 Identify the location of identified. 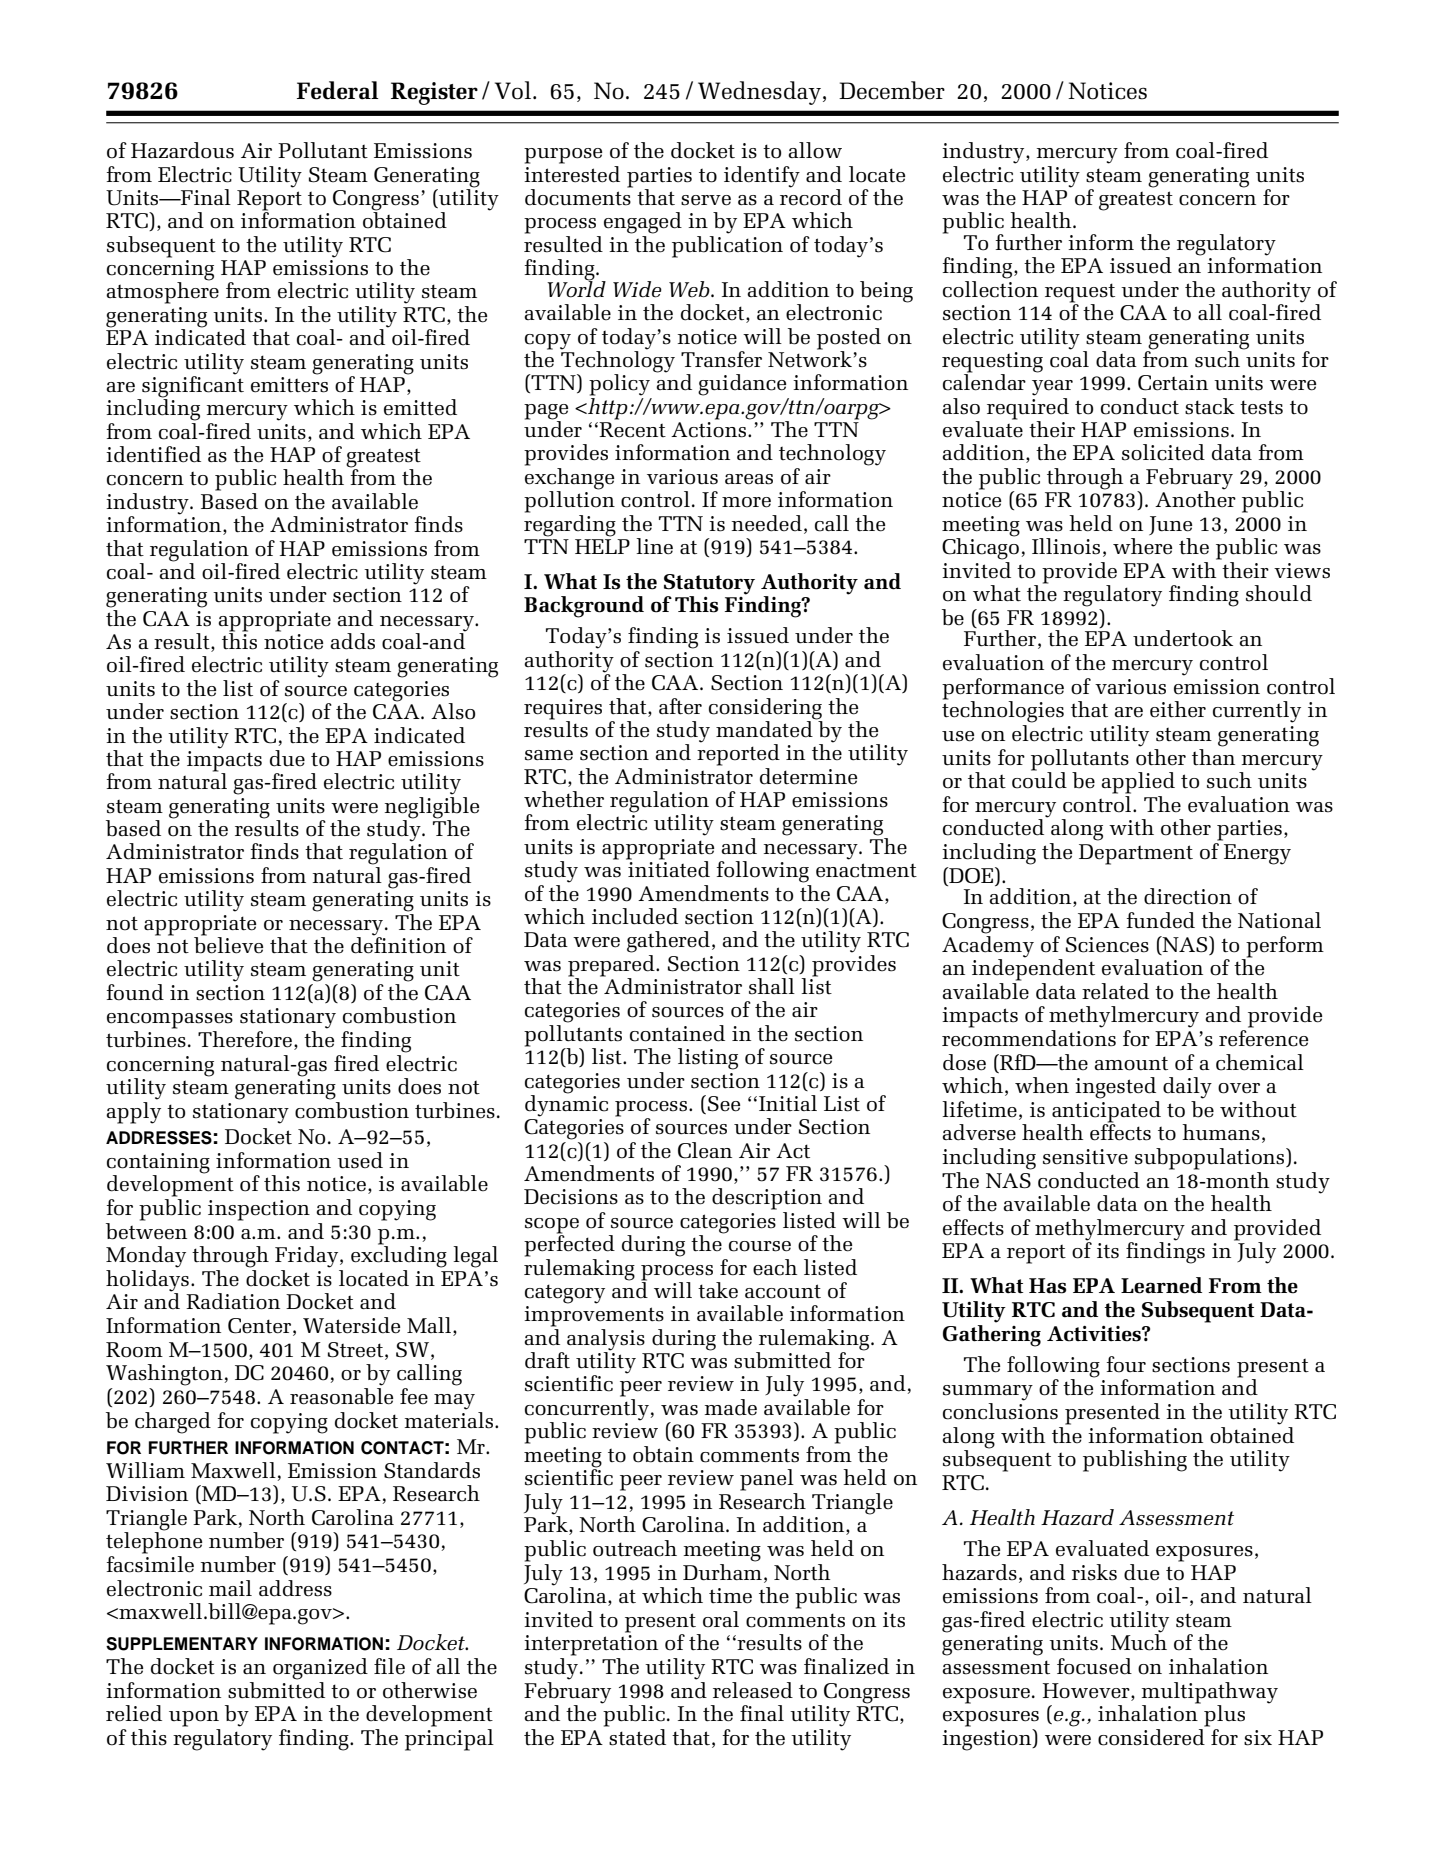
(153, 454).
